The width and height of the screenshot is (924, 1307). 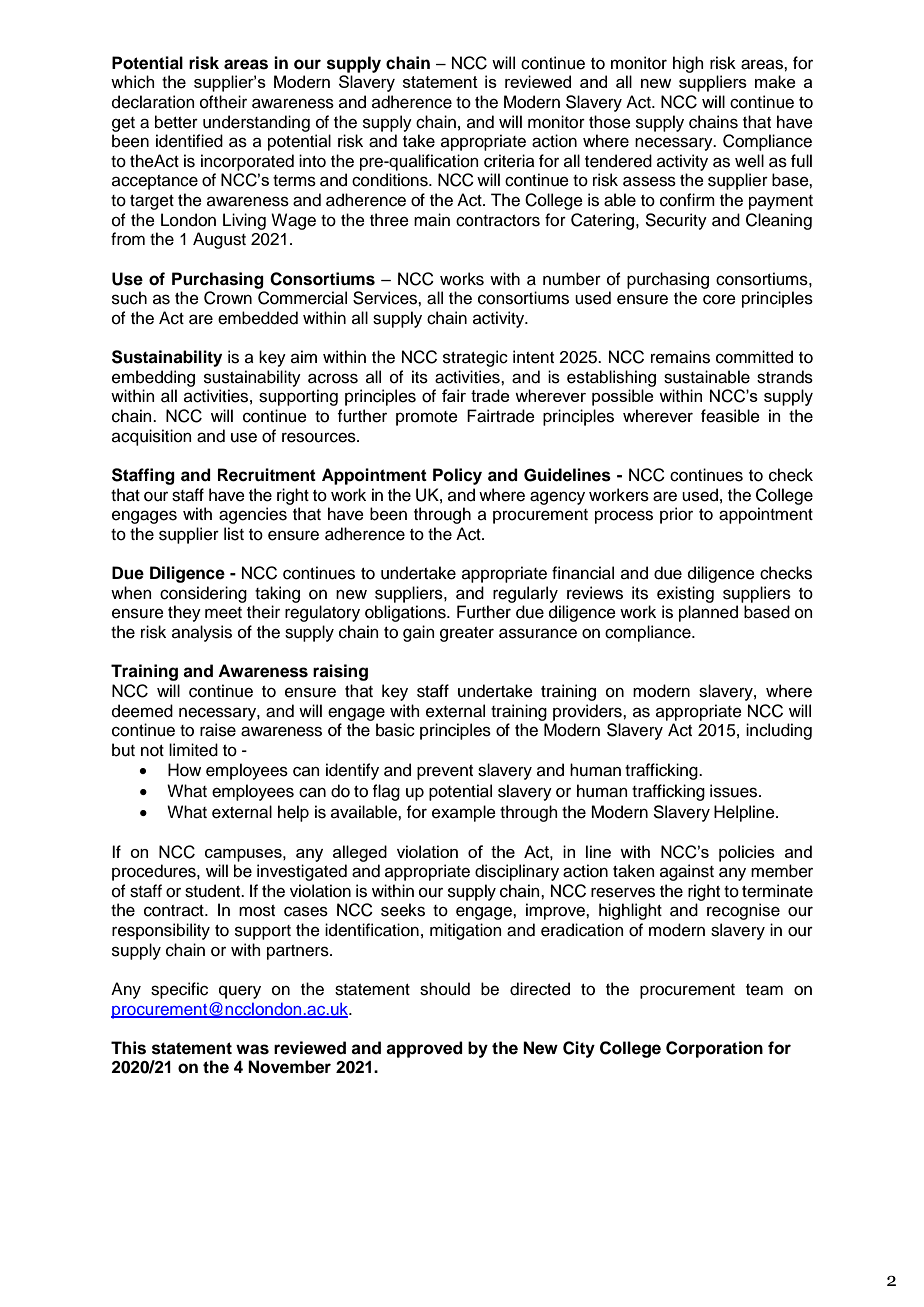 I want to click on existing, so click(x=685, y=594).
